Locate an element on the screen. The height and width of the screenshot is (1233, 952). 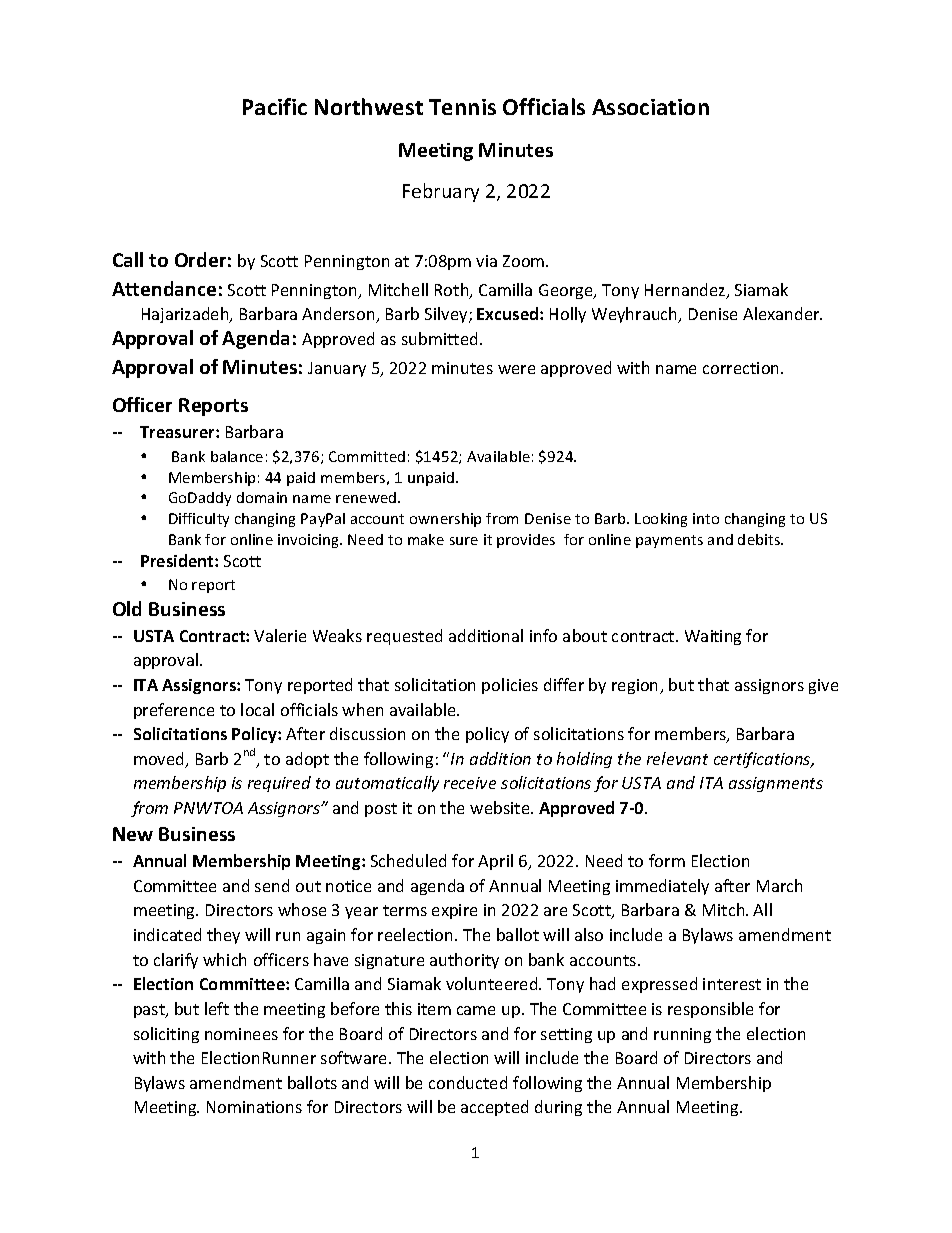
Waiting is located at coordinates (713, 637).
